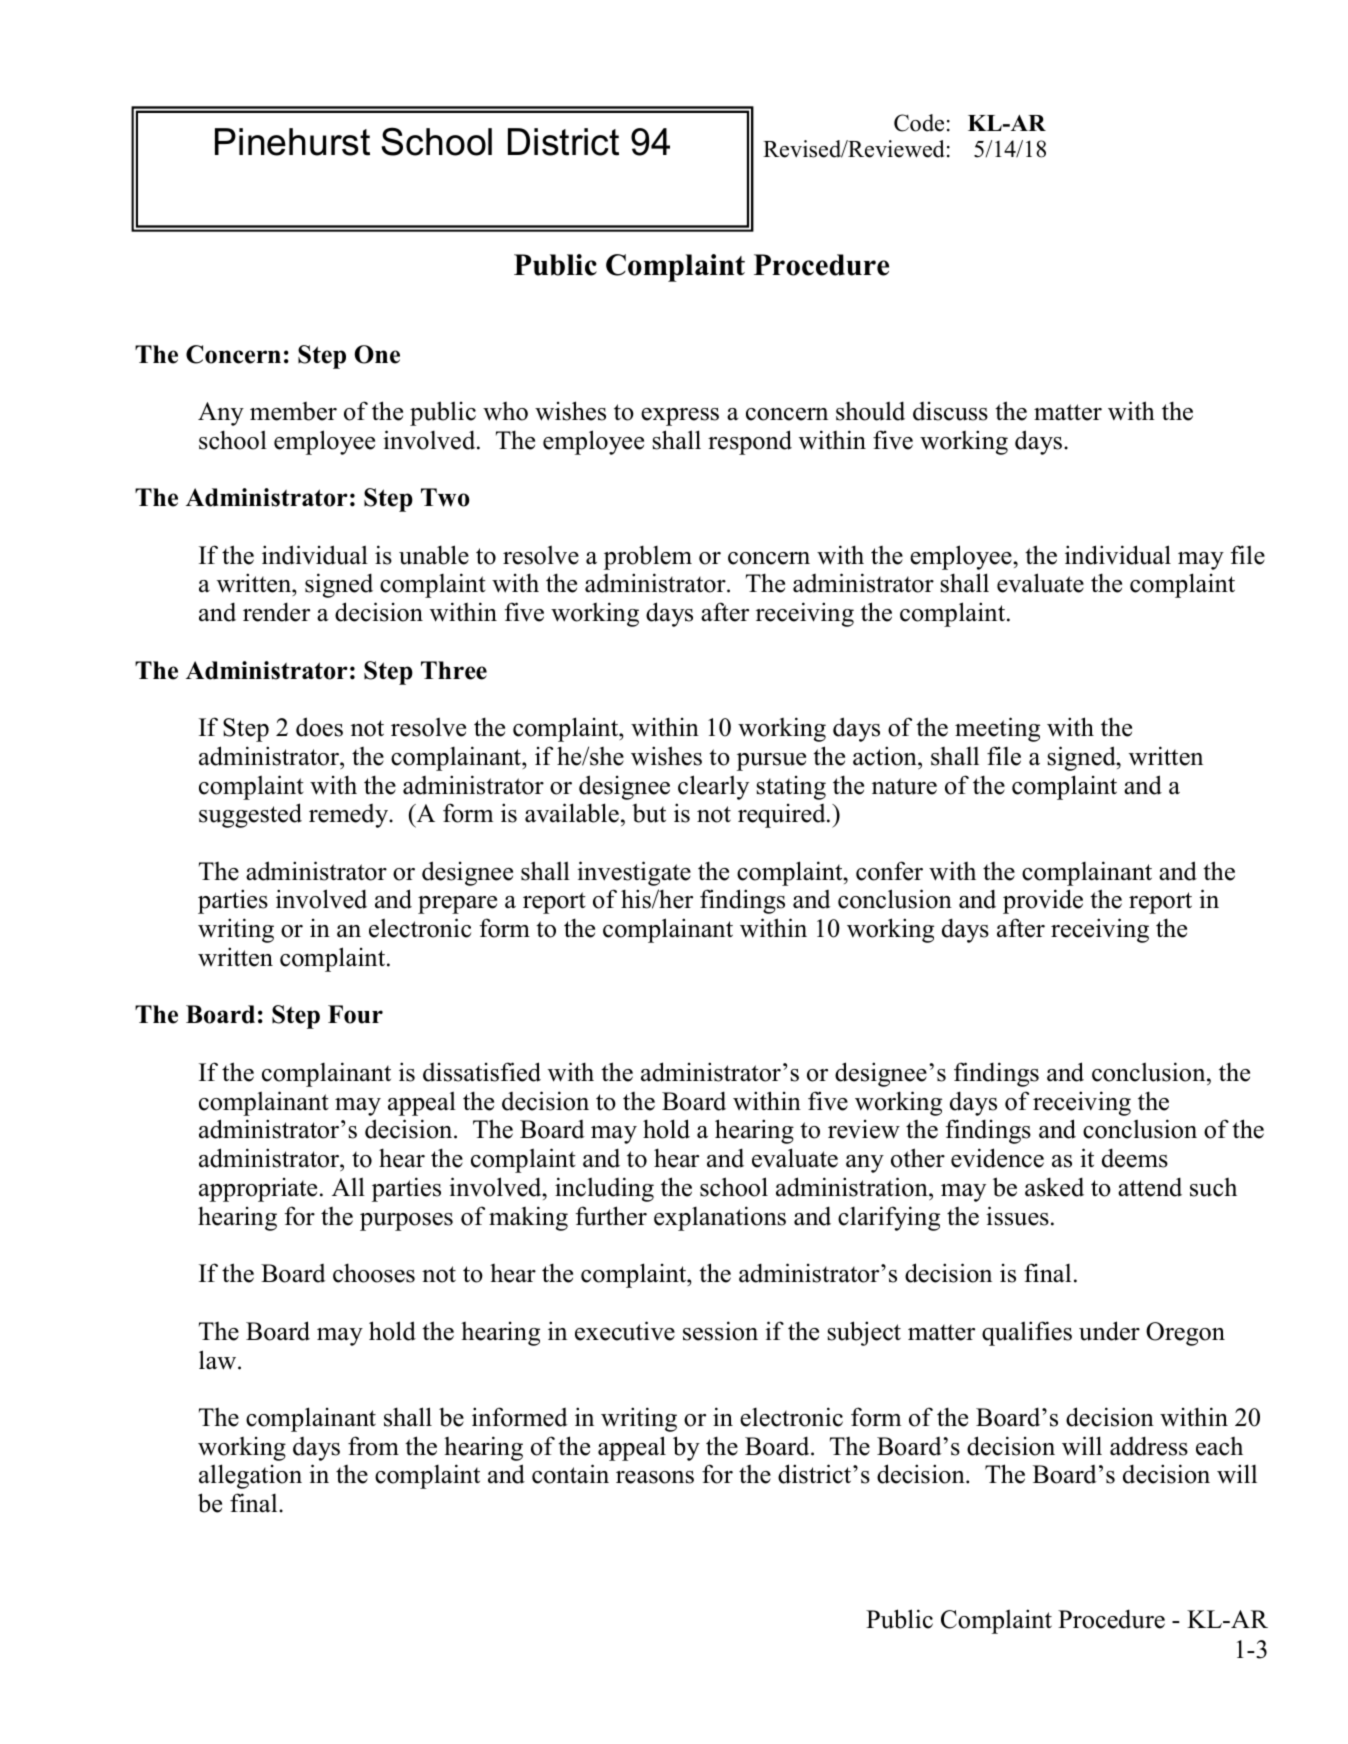 Image resolution: width=1348 pixels, height=1744 pixels. What do you see at coordinates (377, 354) in the screenshot?
I see `One` at bounding box center [377, 354].
